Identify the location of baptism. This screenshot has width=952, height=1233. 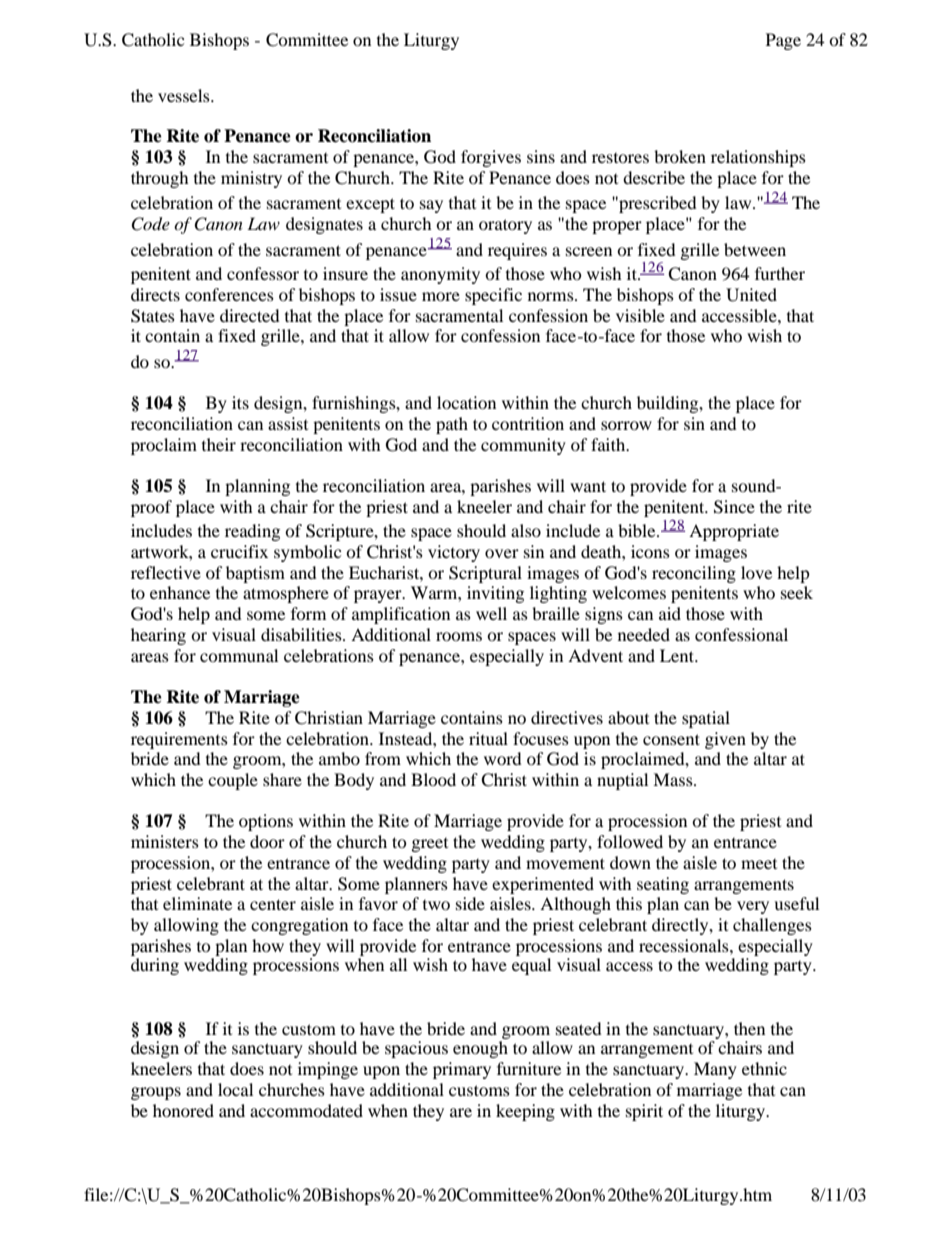
(255, 574).
